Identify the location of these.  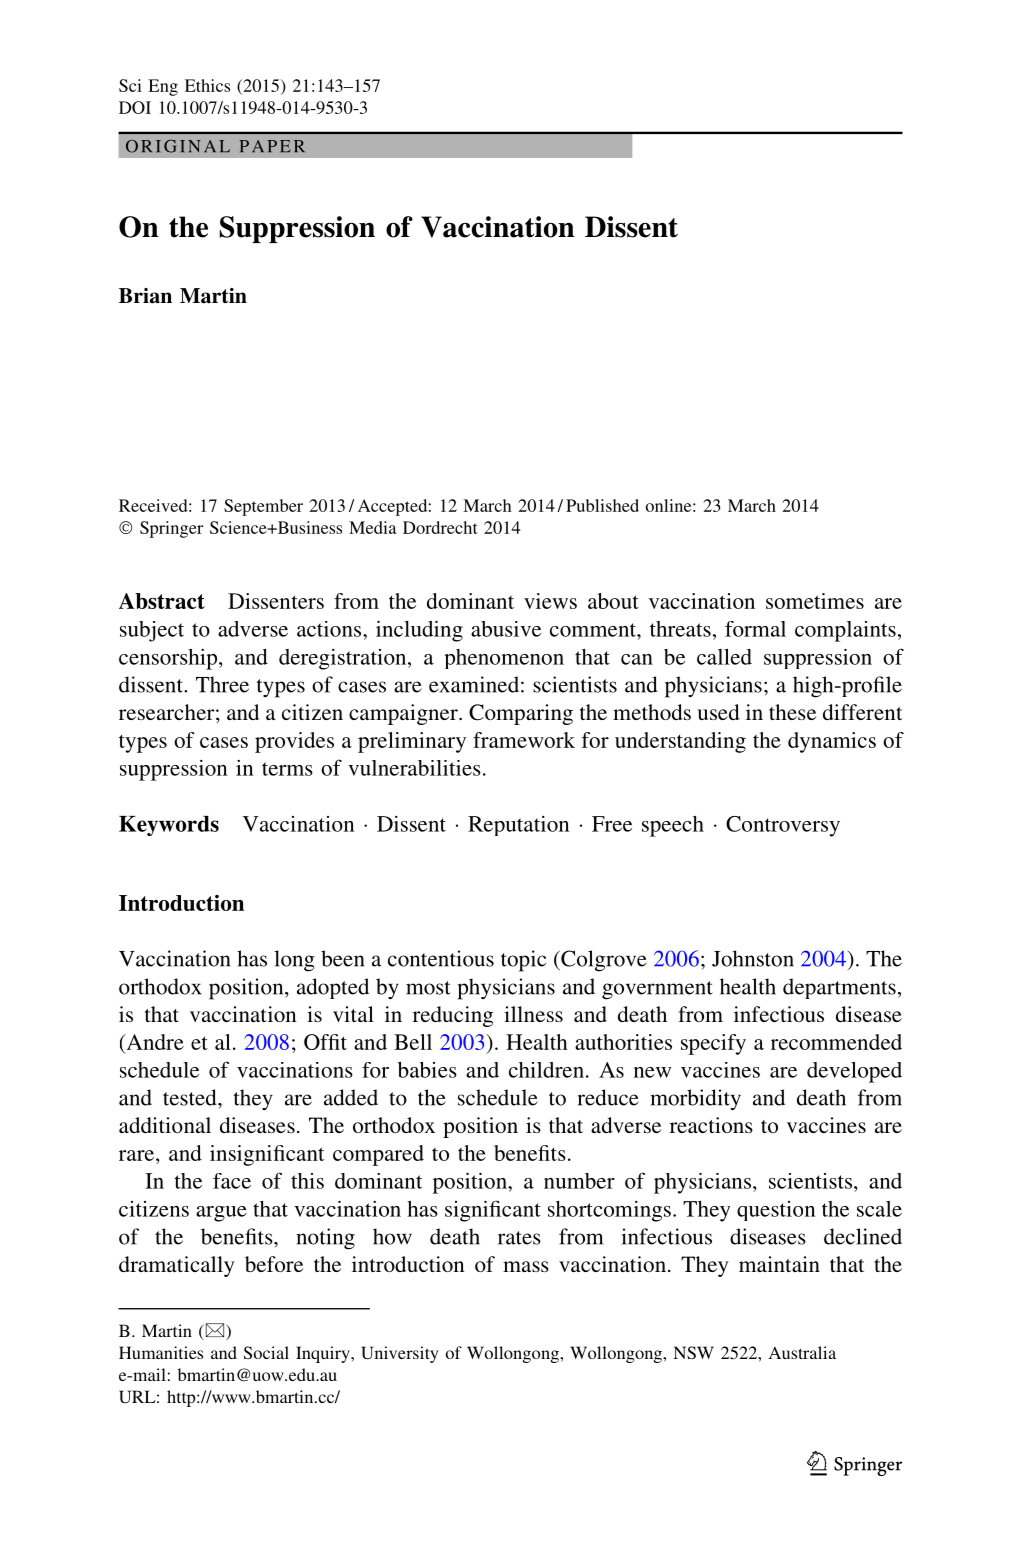
(792, 712).
